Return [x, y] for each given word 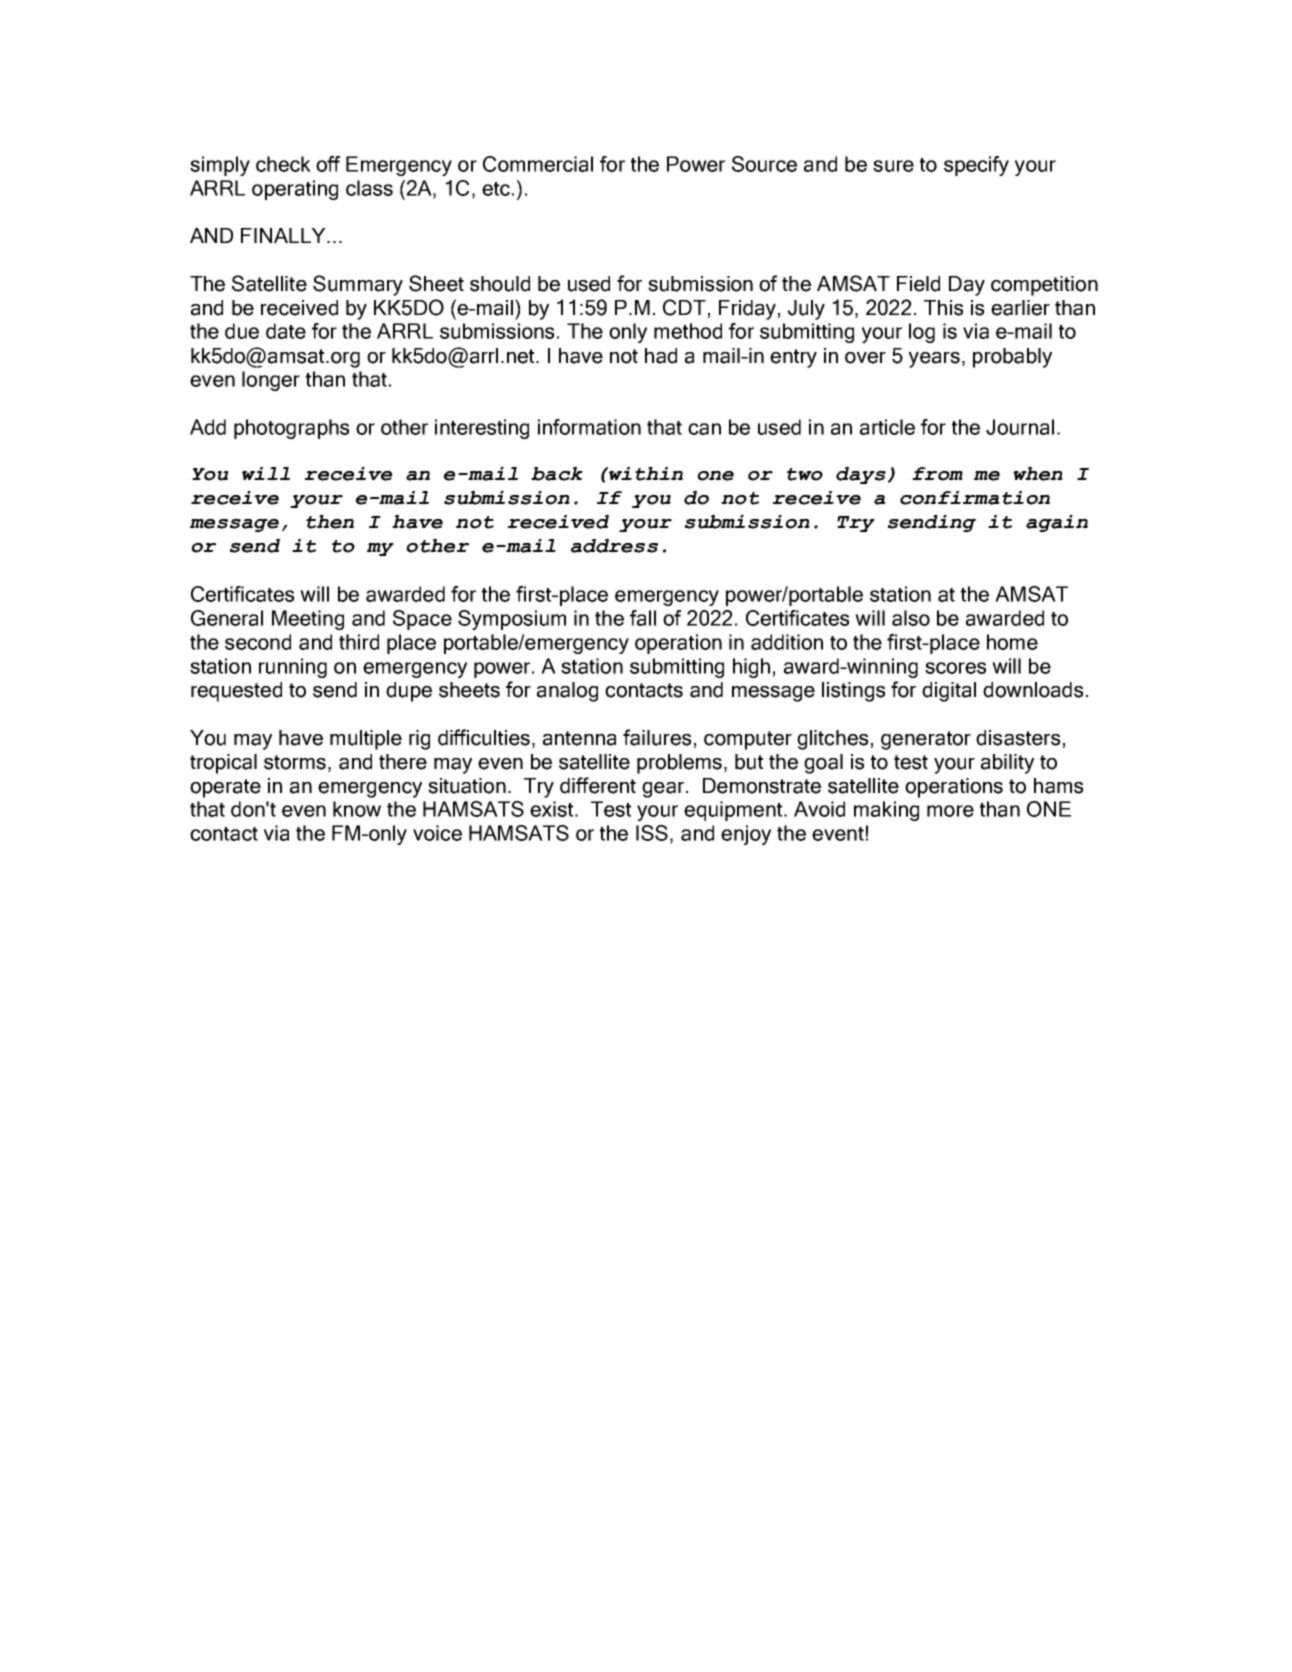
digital [949, 692]
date [286, 331]
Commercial [538, 164]
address [614, 546]
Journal [1020, 427]
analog [567, 692]
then [330, 522]
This [943, 308]
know [357, 809]
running [293, 668]
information [589, 427]
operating [295, 190]
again [1057, 523]
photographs [291, 429]
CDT [684, 307]
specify [976, 166]
